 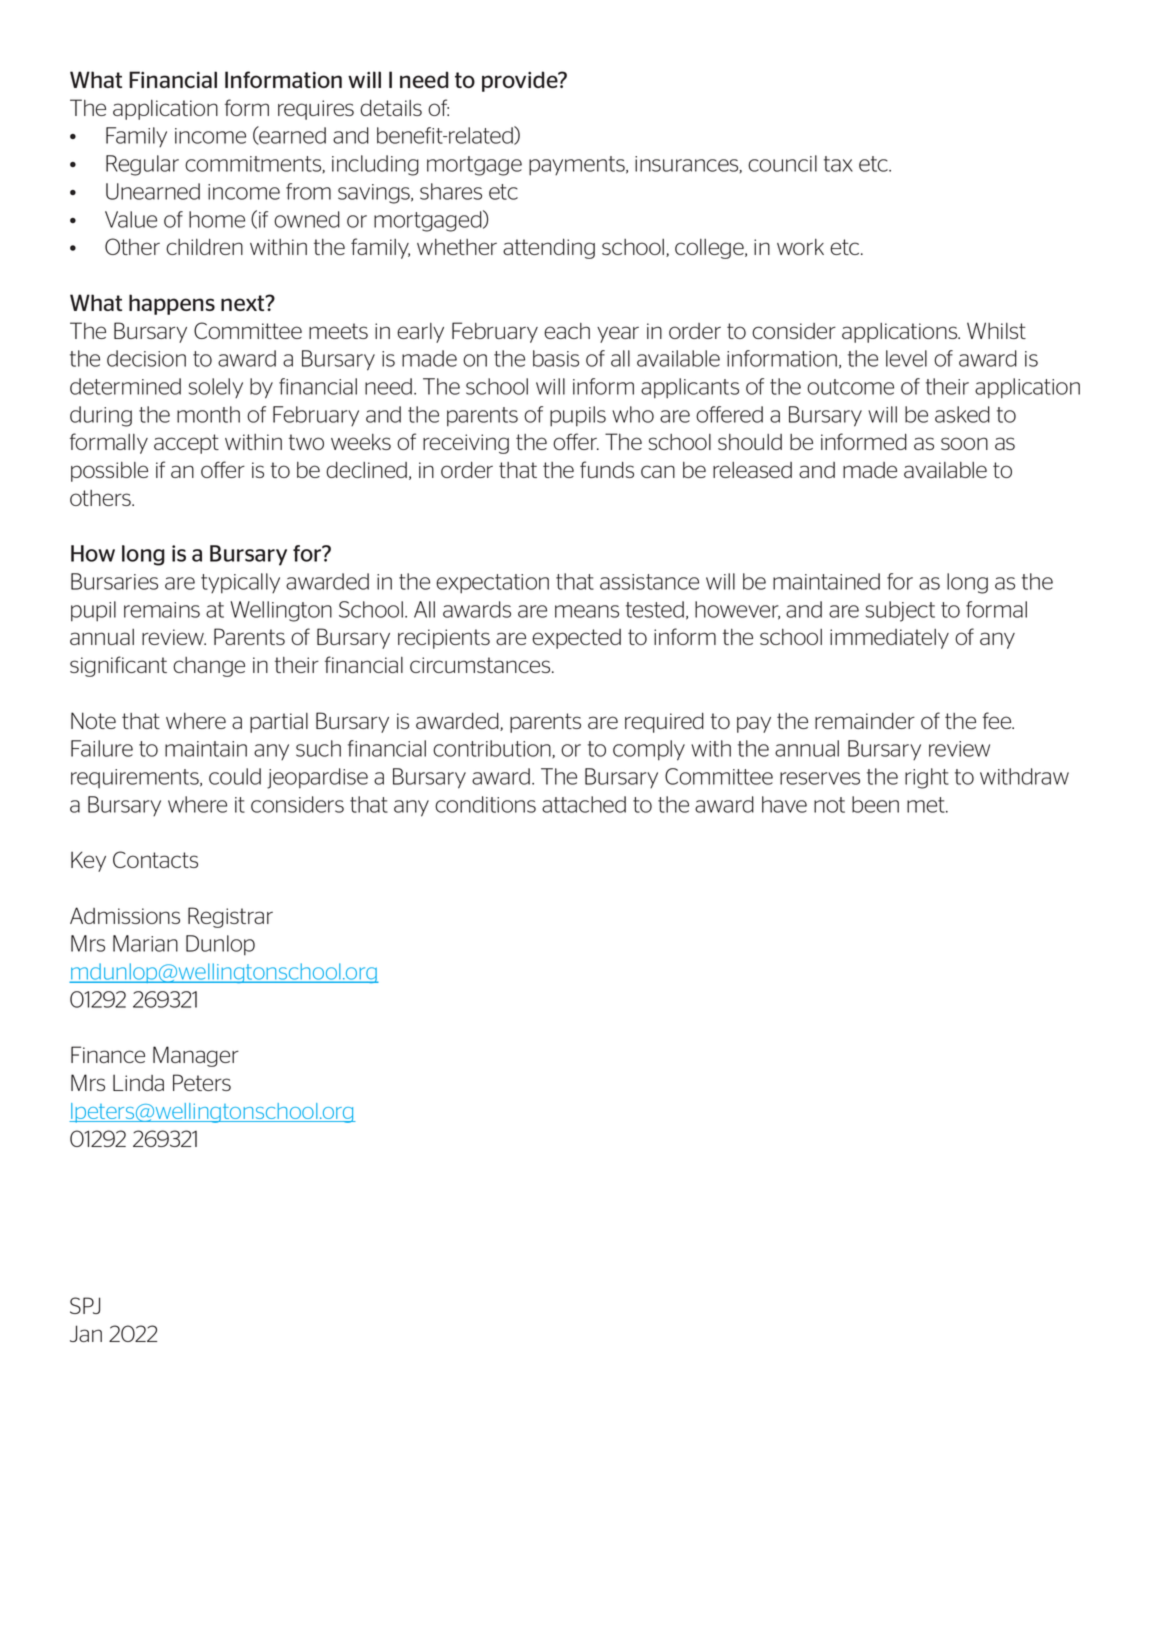 What do you see at coordinates (86, 1333) in the image?
I see `Jan` at bounding box center [86, 1333].
